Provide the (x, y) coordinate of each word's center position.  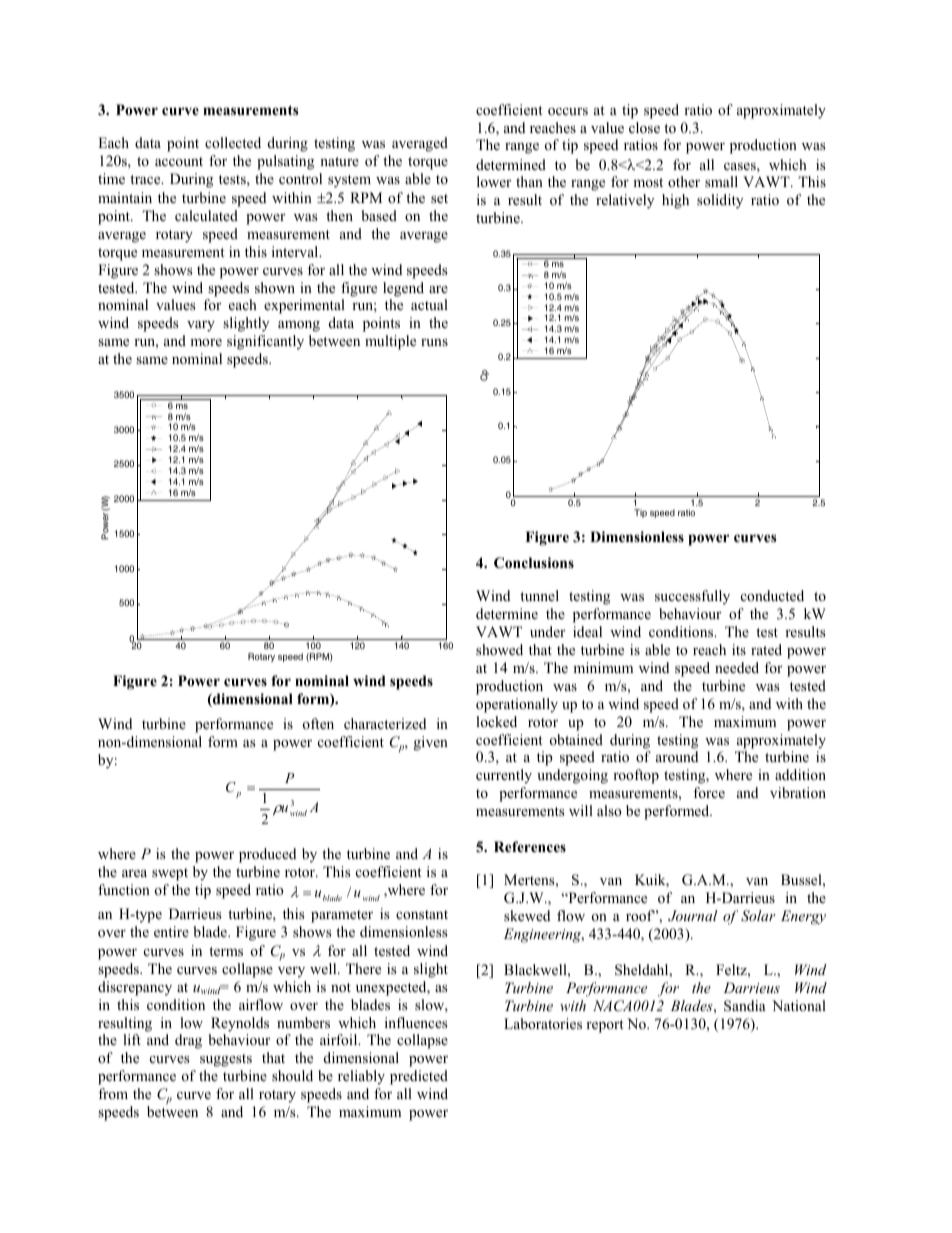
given (431, 743)
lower (494, 181)
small (721, 181)
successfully (692, 597)
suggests (226, 1060)
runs (434, 342)
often (318, 723)
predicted (419, 1077)
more (206, 342)
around (677, 756)
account (179, 161)
